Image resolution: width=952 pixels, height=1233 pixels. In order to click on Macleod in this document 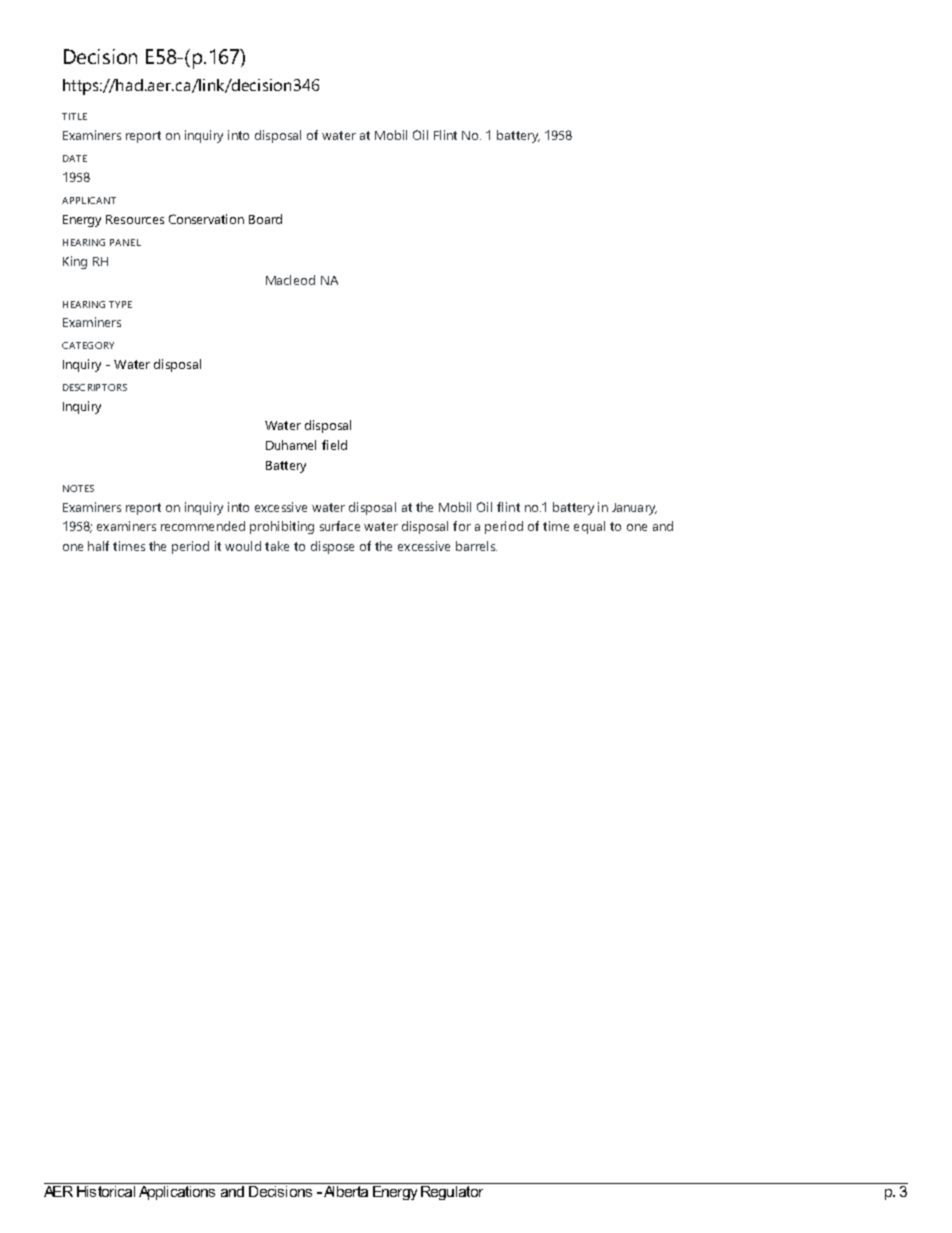, I will do `click(290, 280)`.
